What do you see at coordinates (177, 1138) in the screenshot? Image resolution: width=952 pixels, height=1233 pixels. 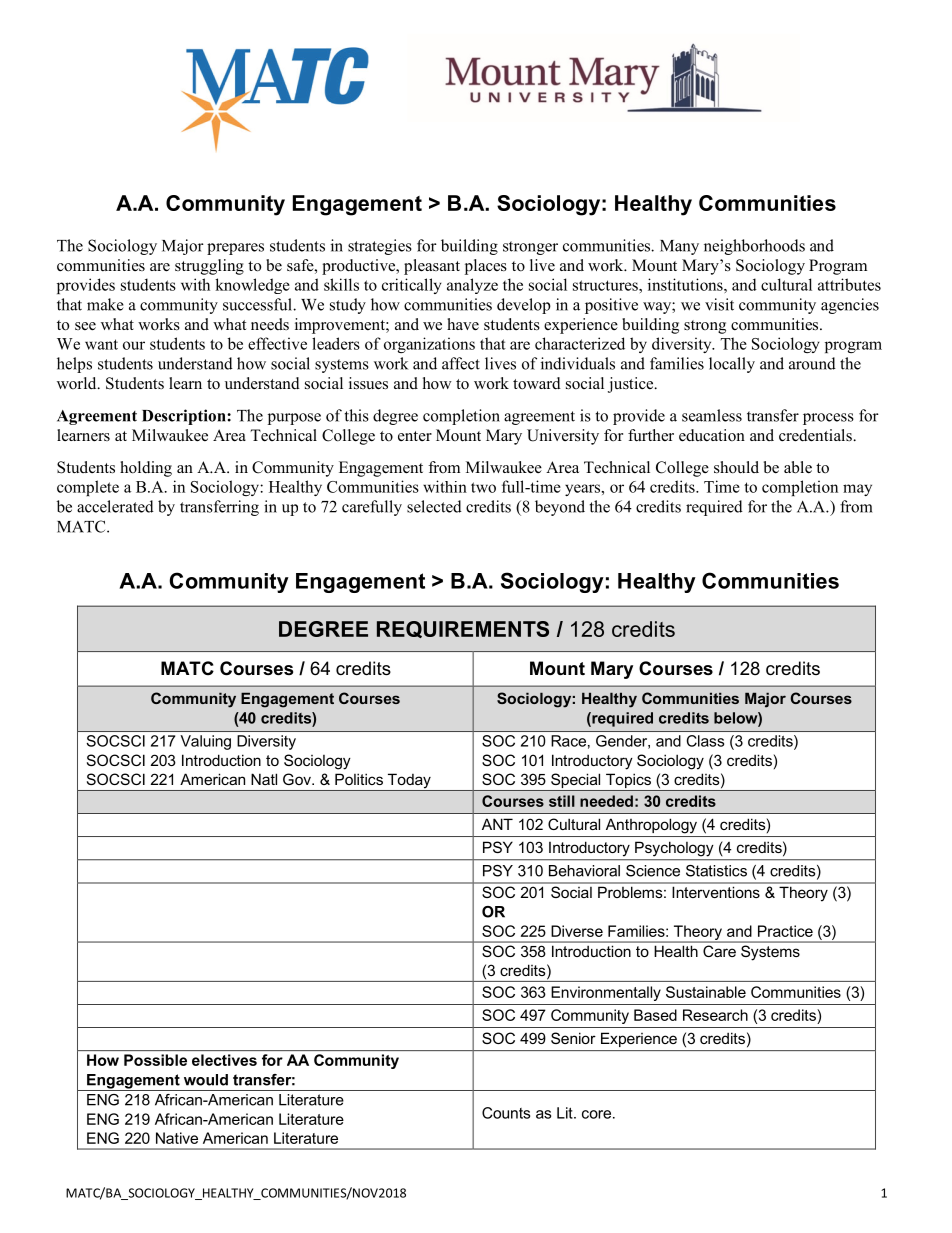 I see `Native` at bounding box center [177, 1138].
